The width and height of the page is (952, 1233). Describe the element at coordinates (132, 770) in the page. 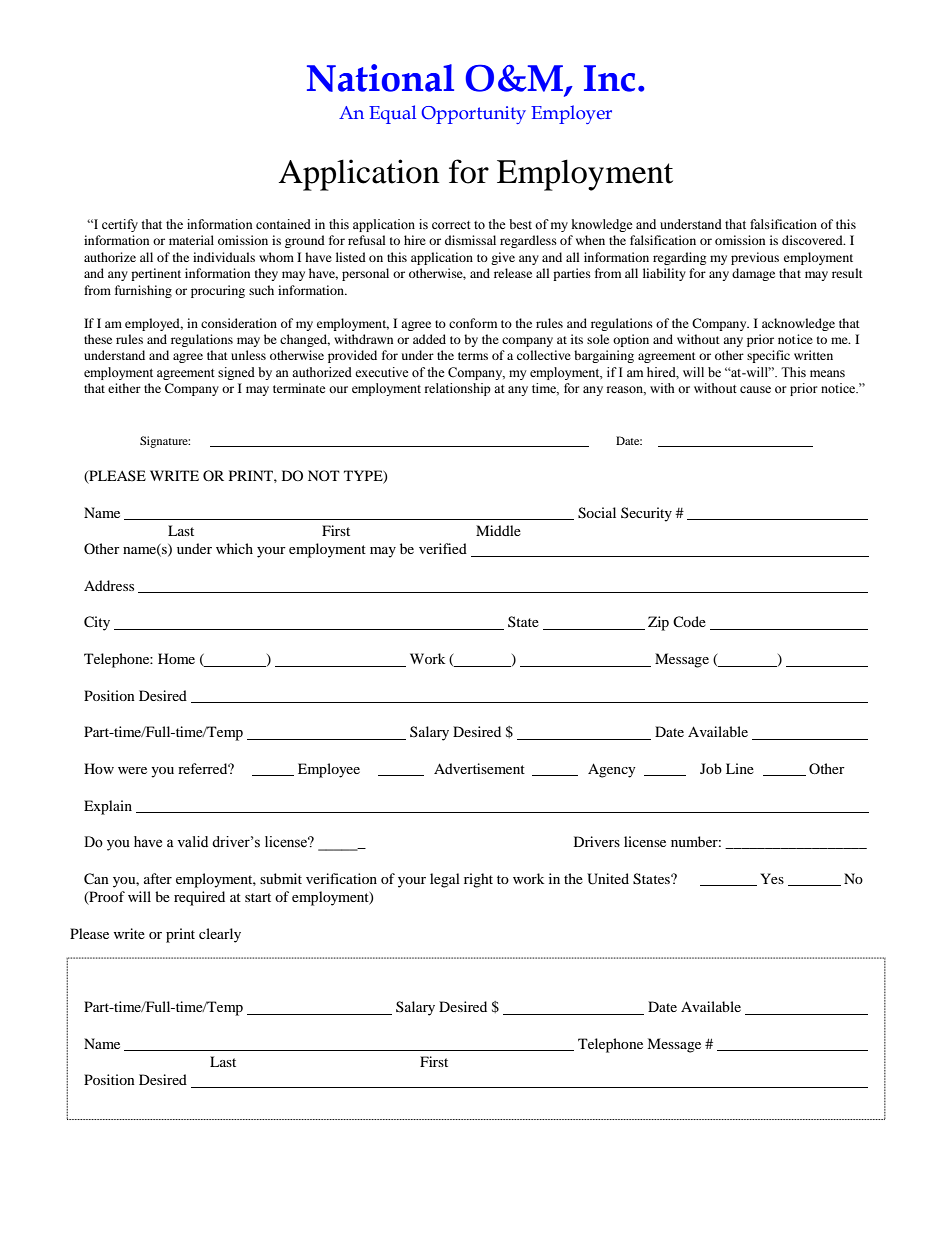

I see `were` at that location.
